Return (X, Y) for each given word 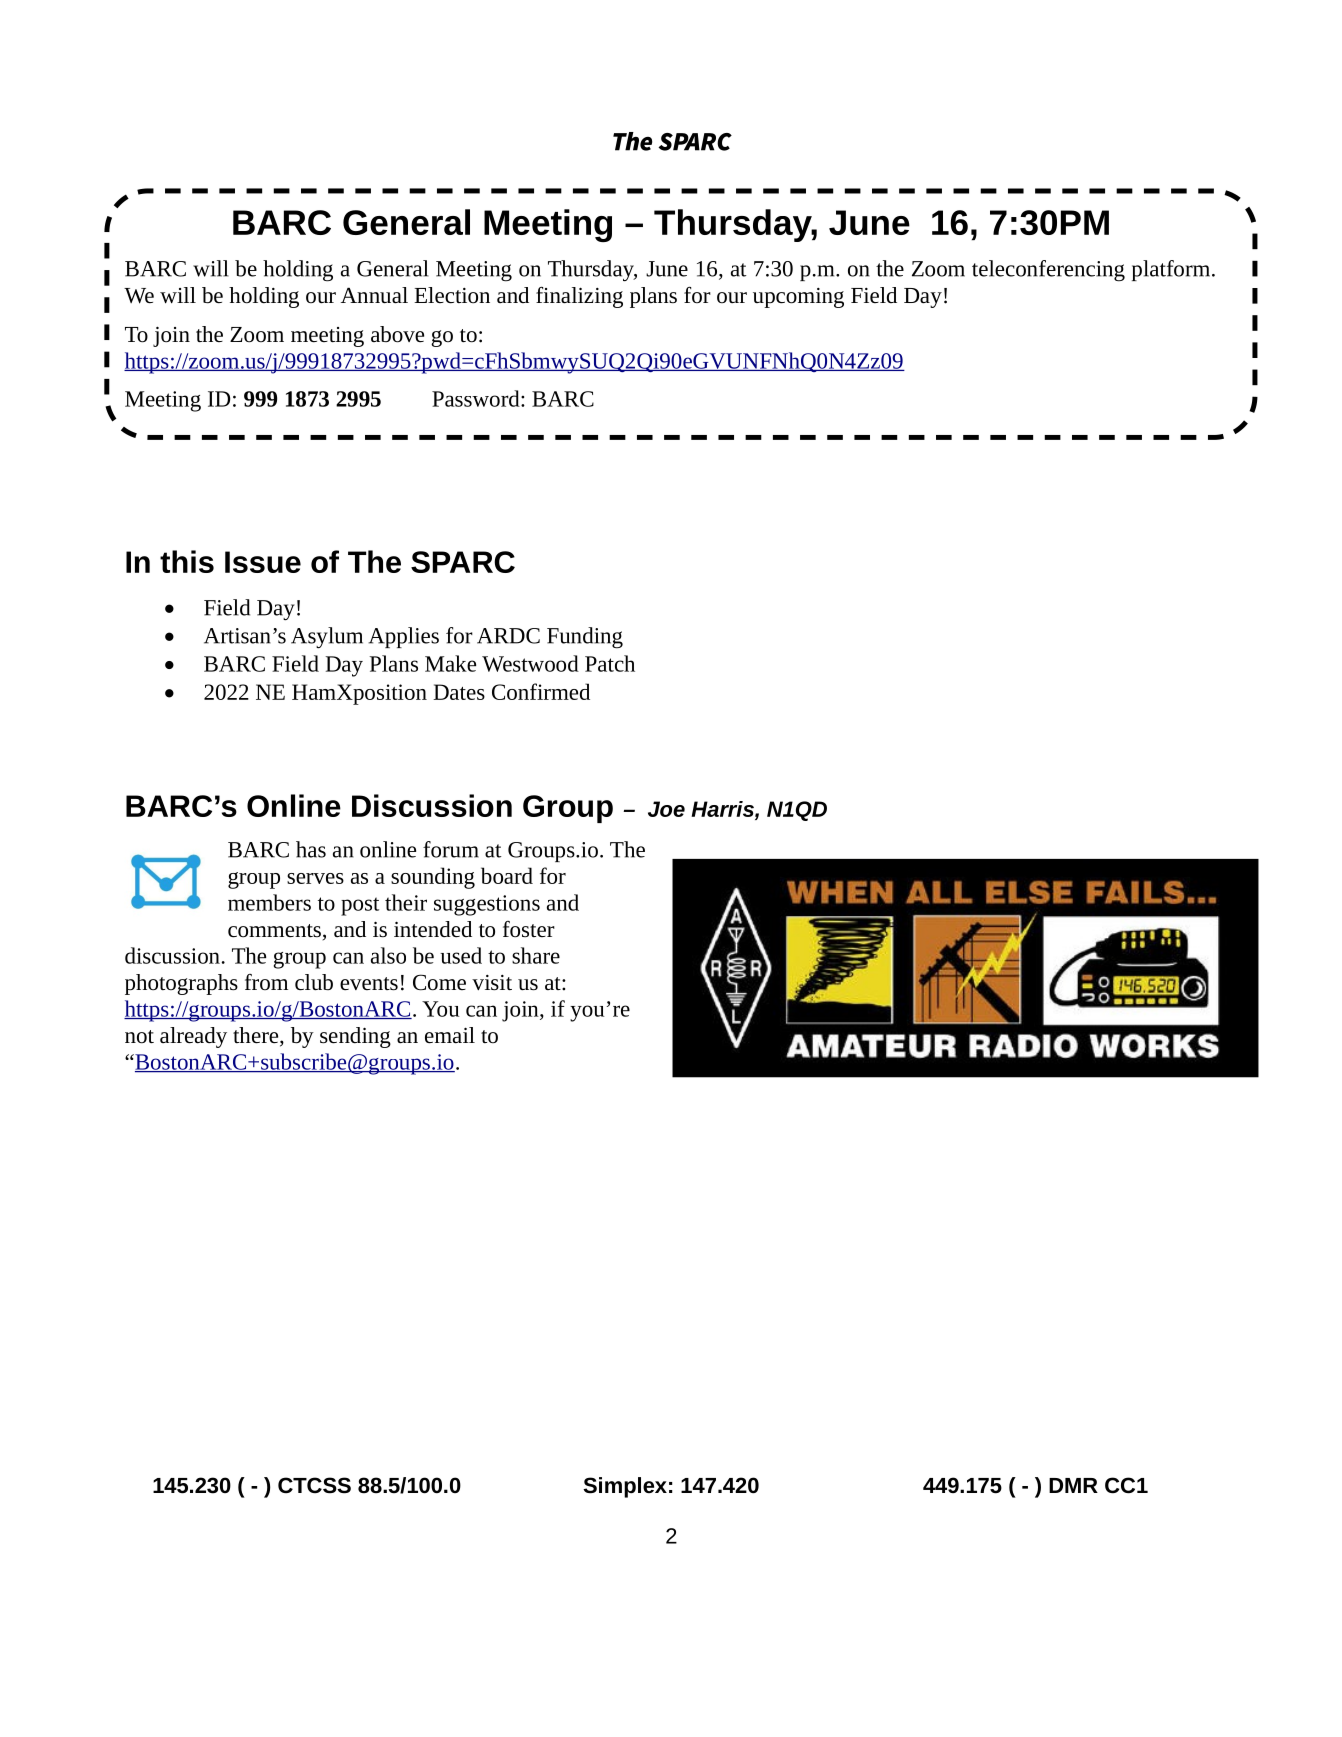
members (269, 902)
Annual (374, 295)
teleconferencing (1048, 271)
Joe (666, 809)
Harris (723, 809)
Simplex (625, 1487)
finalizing (579, 297)
